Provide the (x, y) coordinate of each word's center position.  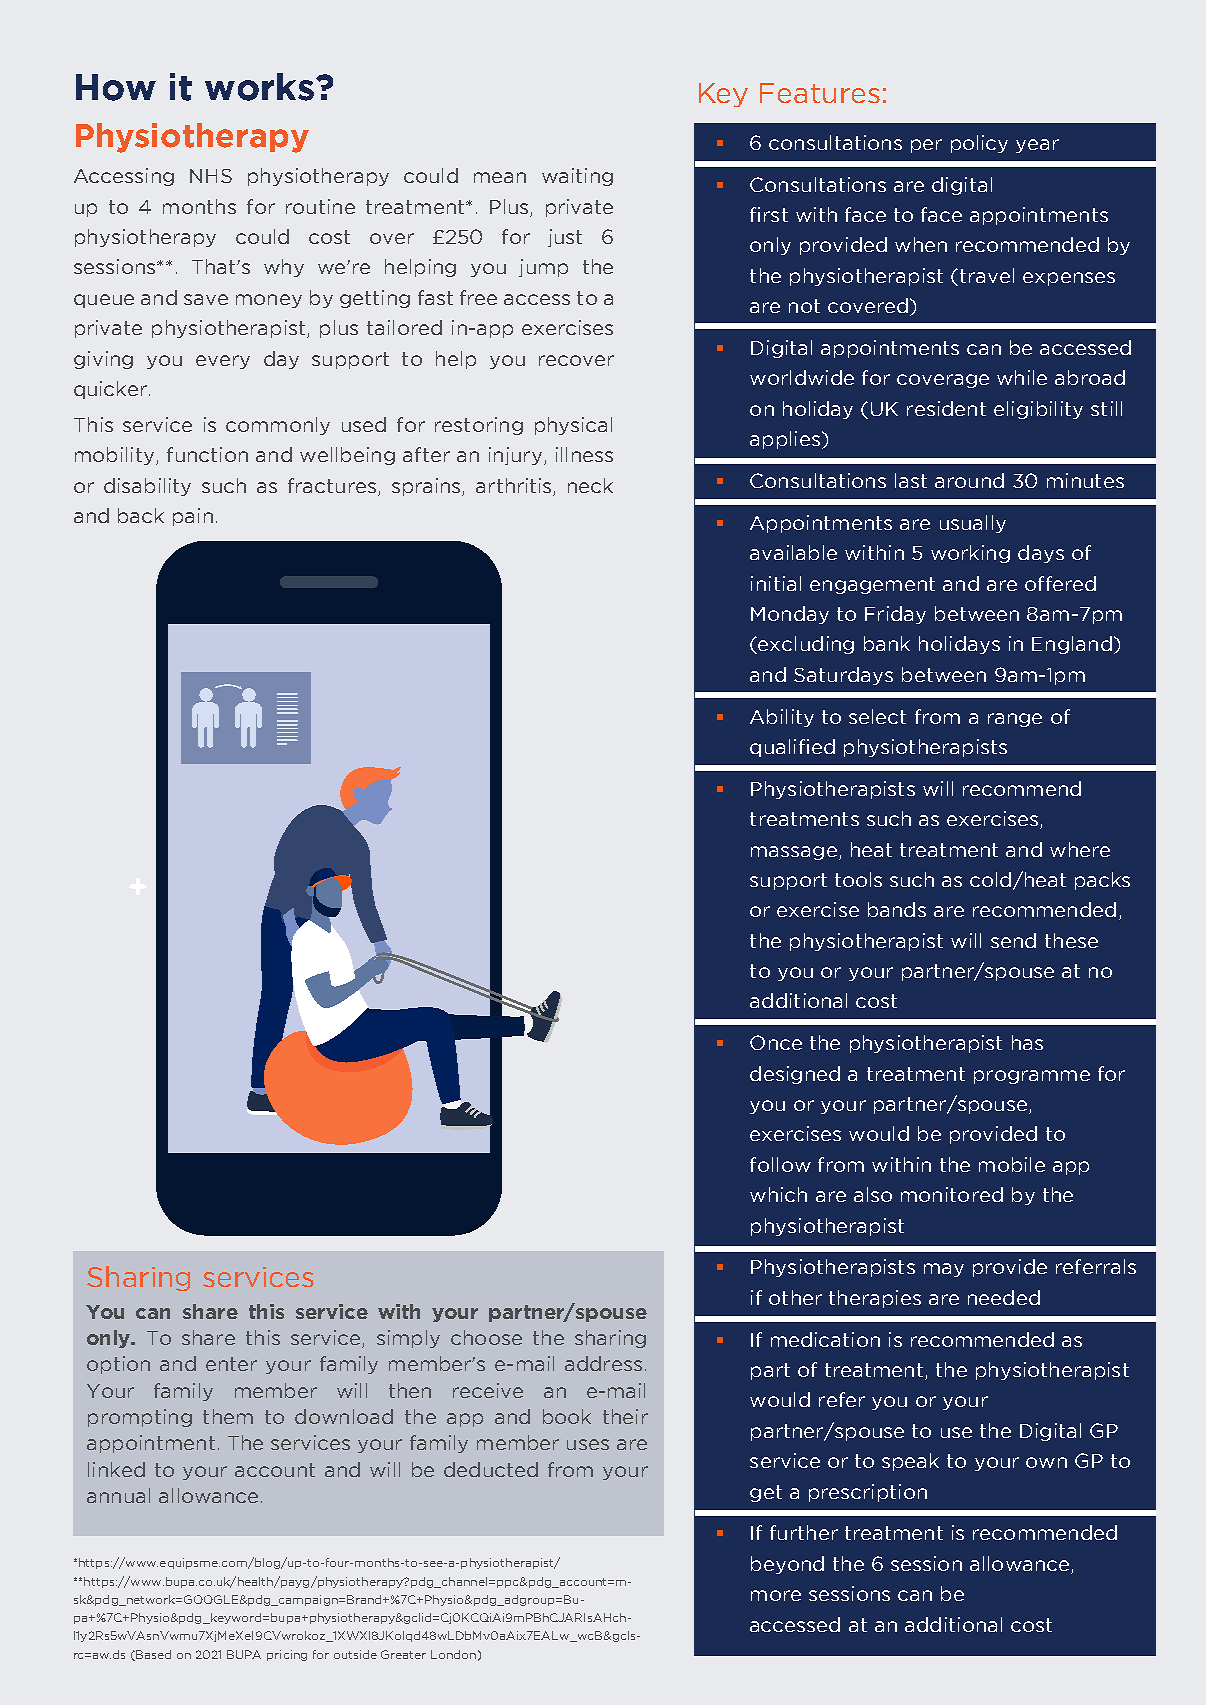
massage (794, 853)
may (944, 1270)
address (603, 1363)
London (453, 1654)
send (1013, 940)
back (141, 515)
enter (231, 1364)
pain (193, 517)
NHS (211, 176)
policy (979, 144)
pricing (287, 1655)
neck (590, 485)
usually (973, 524)
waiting (577, 177)
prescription (868, 1493)
